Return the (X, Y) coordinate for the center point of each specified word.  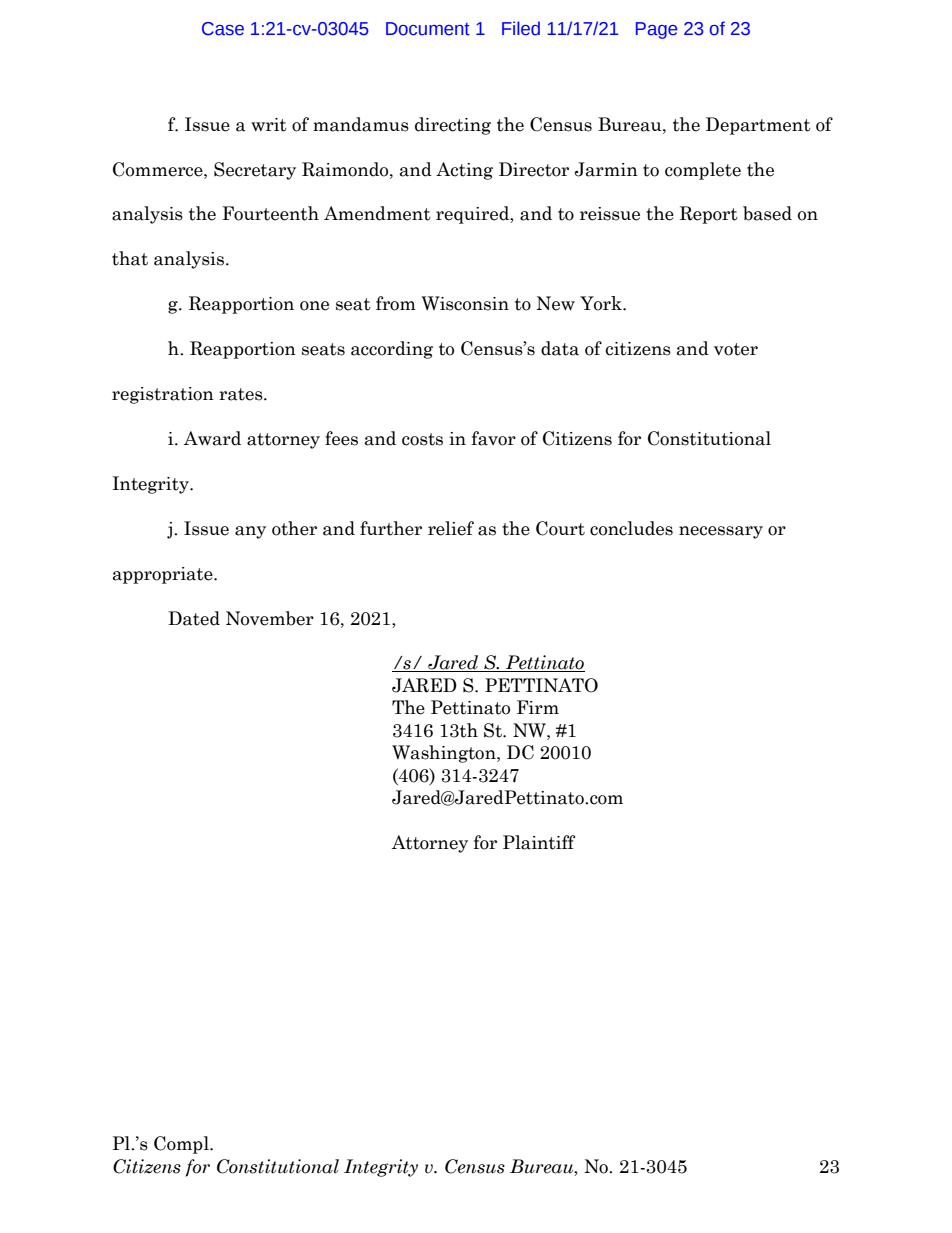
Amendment (377, 213)
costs (422, 439)
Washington (445, 754)
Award (212, 438)
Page (656, 30)
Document (428, 29)
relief (451, 528)
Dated (194, 618)
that (130, 258)
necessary (721, 532)
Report (709, 215)
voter (736, 349)
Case (223, 29)
